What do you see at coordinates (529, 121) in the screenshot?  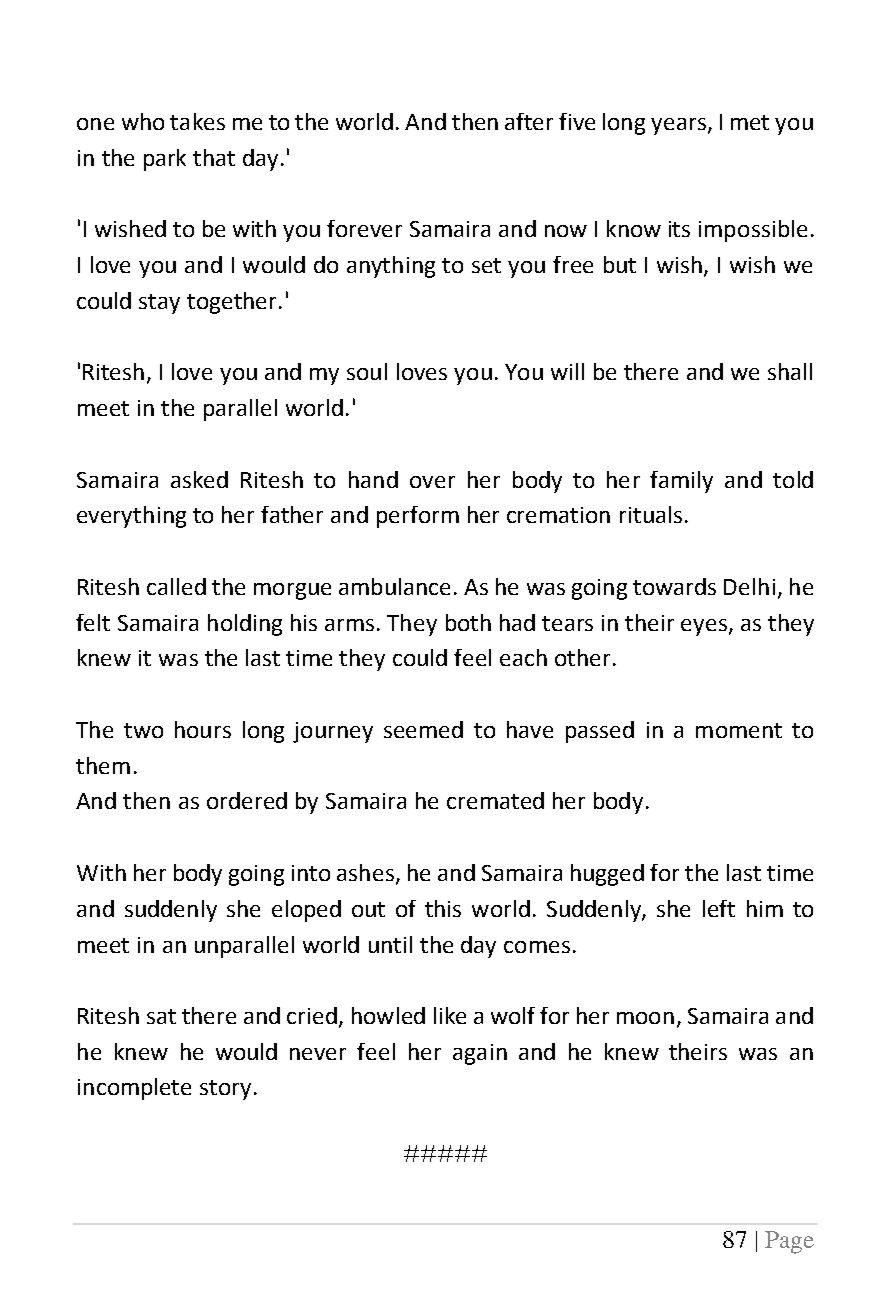 I see `after` at bounding box center [529, 121].
